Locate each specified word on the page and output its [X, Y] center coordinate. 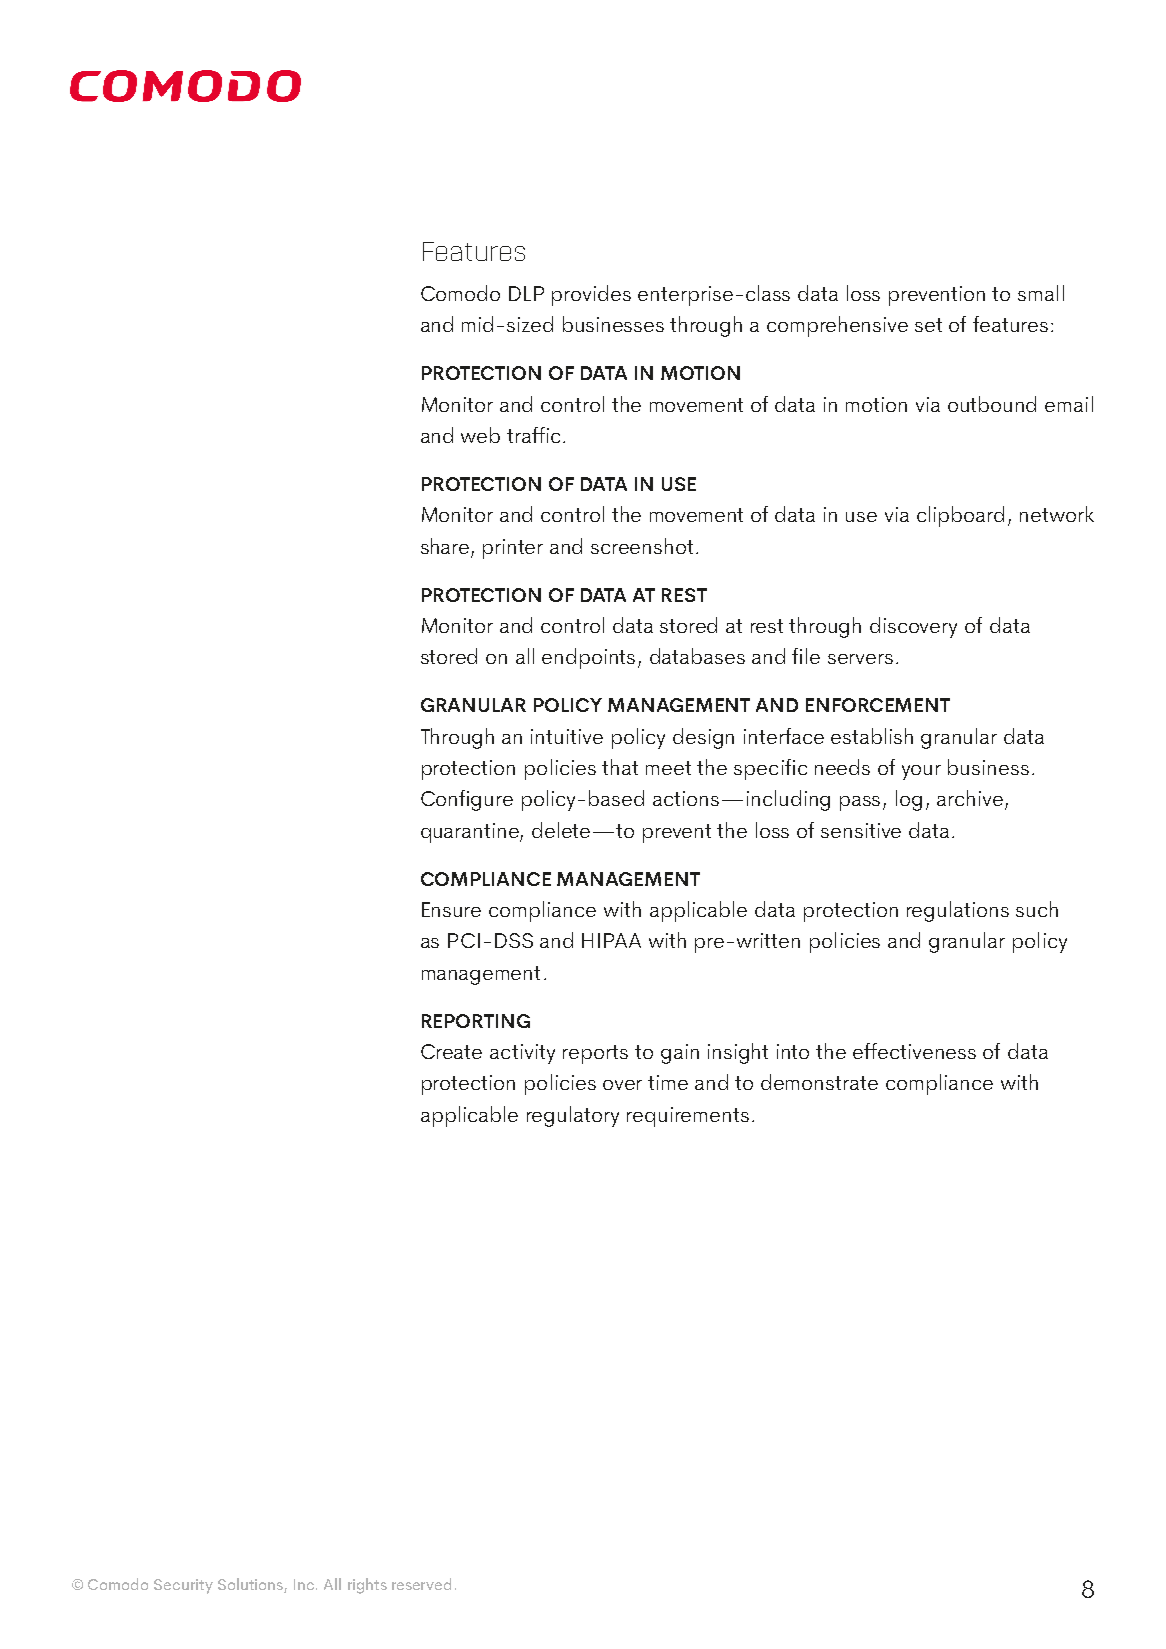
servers [860, 659]
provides [591, 295]
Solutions [251, 1585]
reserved [421, 1584]
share [445, 546]
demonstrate [819, 1082]
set [928, 325]
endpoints [590, 658]
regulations [958, 911]
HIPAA [611, 940]
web [480, 435]
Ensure [451, 909]
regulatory [573, 1116]
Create [451, 1051]
